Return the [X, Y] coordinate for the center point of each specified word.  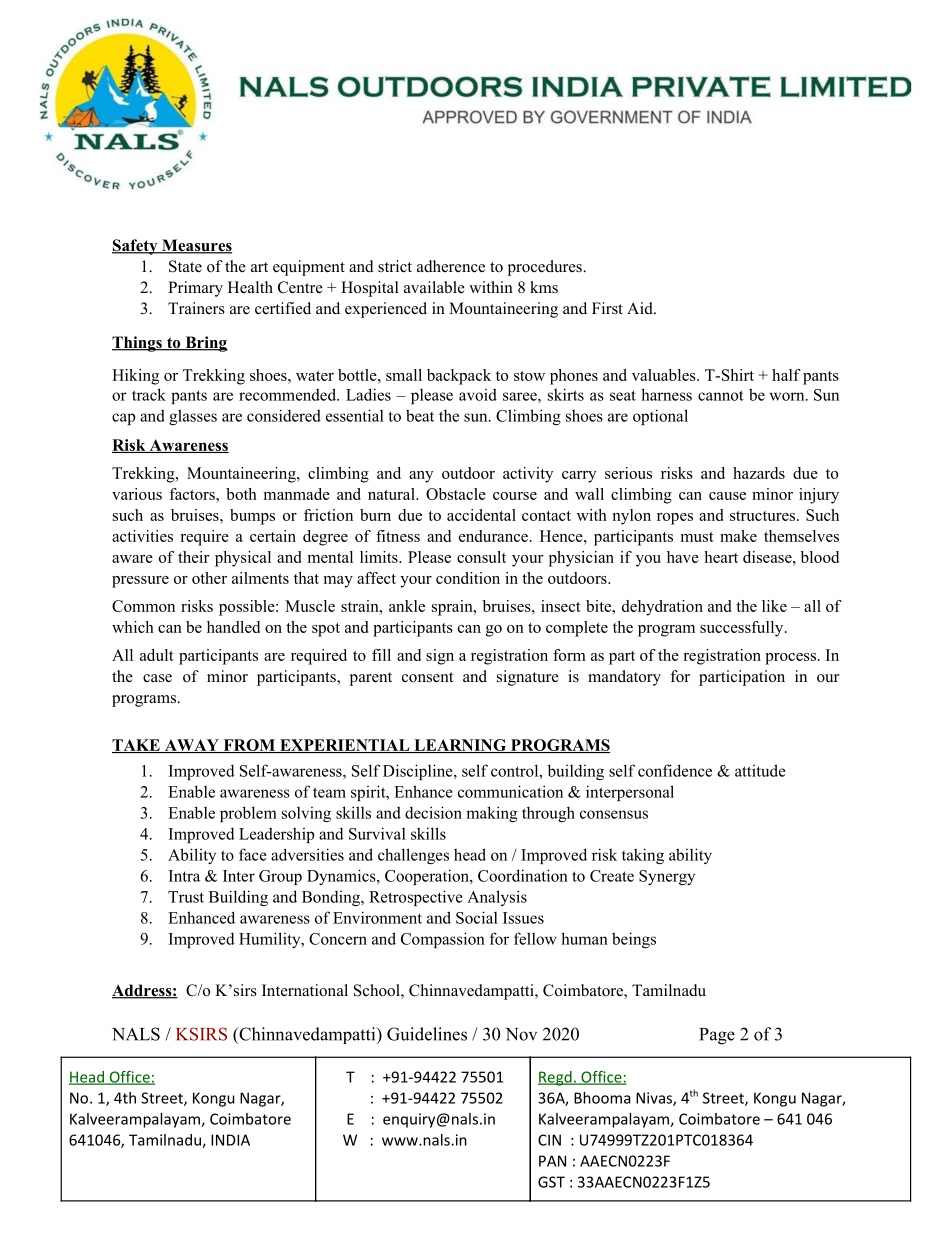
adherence [451, 266]
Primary [195, 289]
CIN [549, 1140]
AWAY [191, 746]
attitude [760, 770]
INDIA [230, 1140]
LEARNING [460, 746]
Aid [641, 308]
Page [717, 1036]
